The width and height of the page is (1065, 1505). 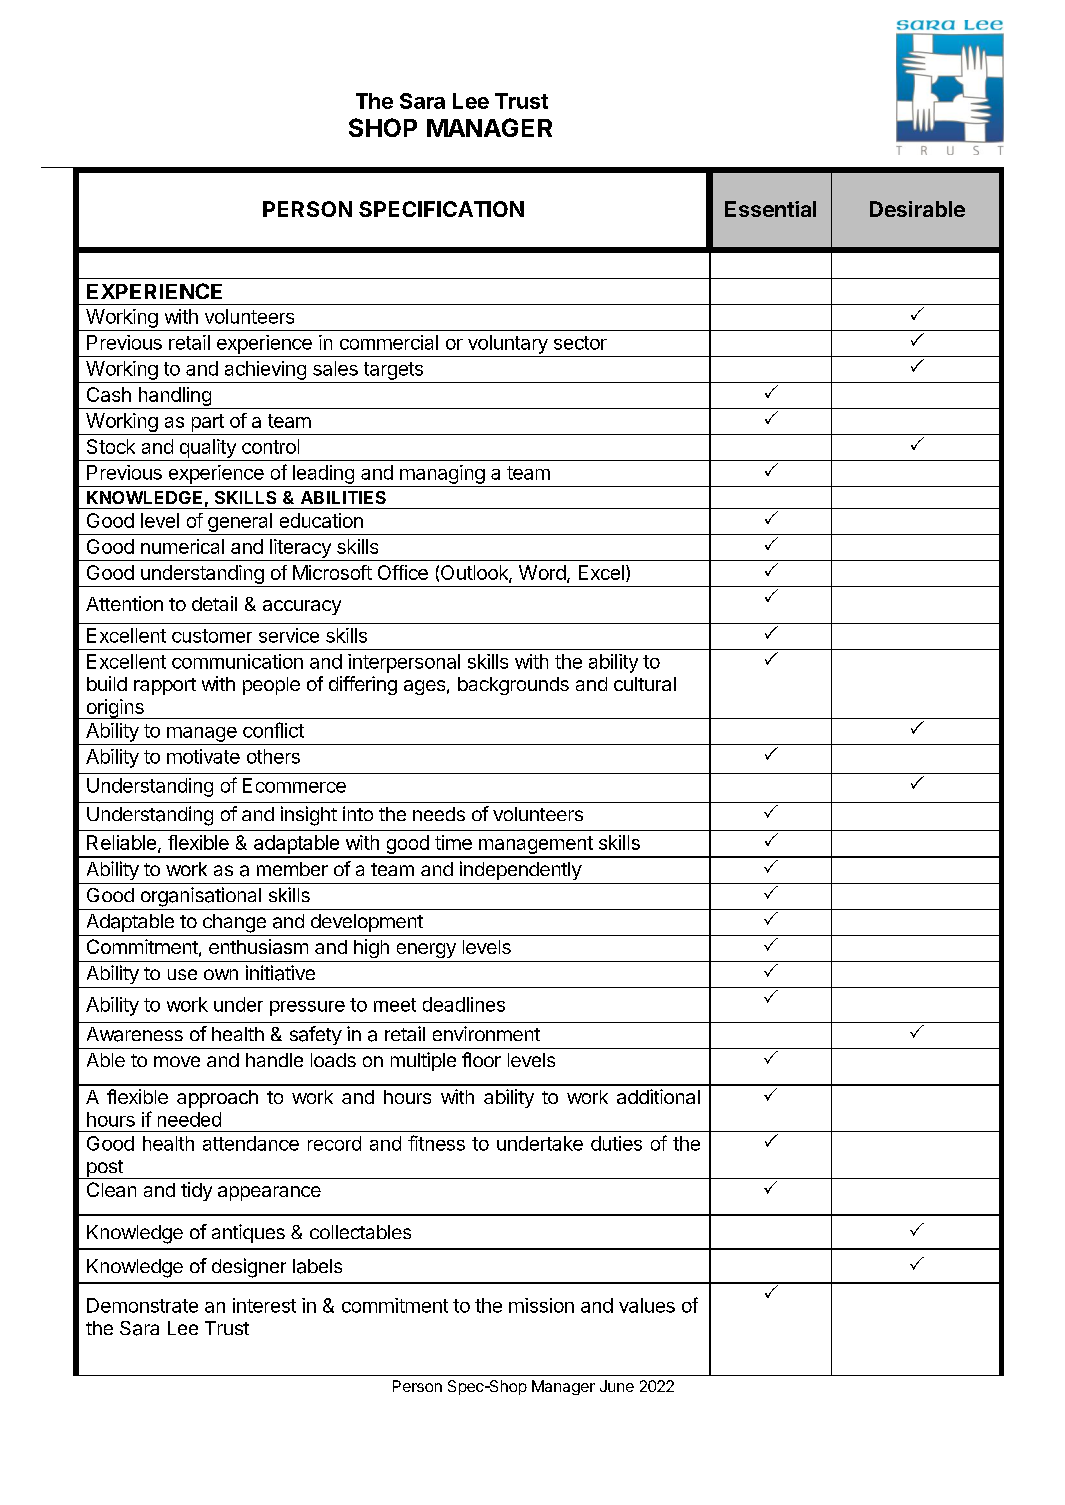 What do you see at coordinates (647, 1305) in the page?
I see `values` at bounding box center [647, 1305].
